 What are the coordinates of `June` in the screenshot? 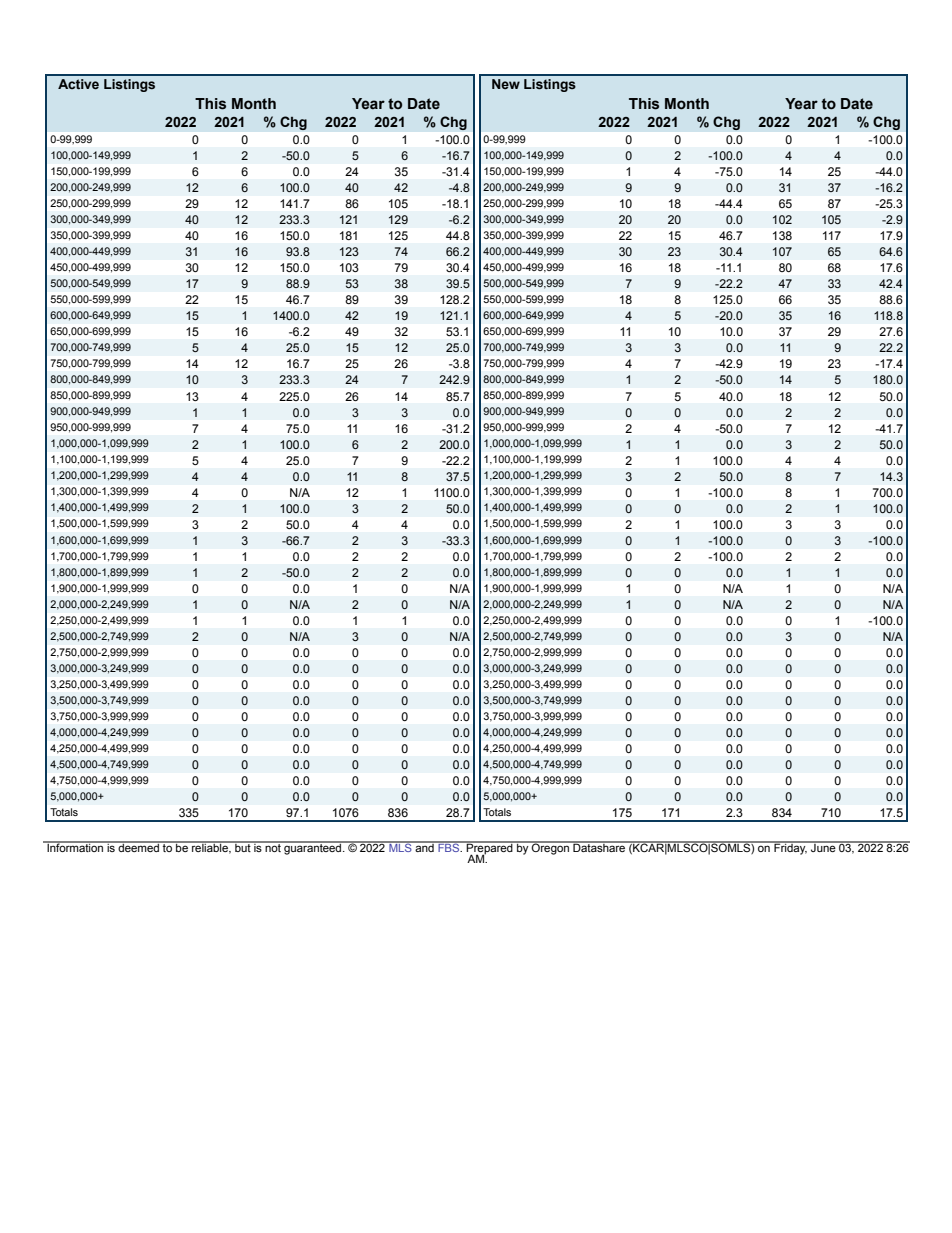 It's located at (823, 847).
